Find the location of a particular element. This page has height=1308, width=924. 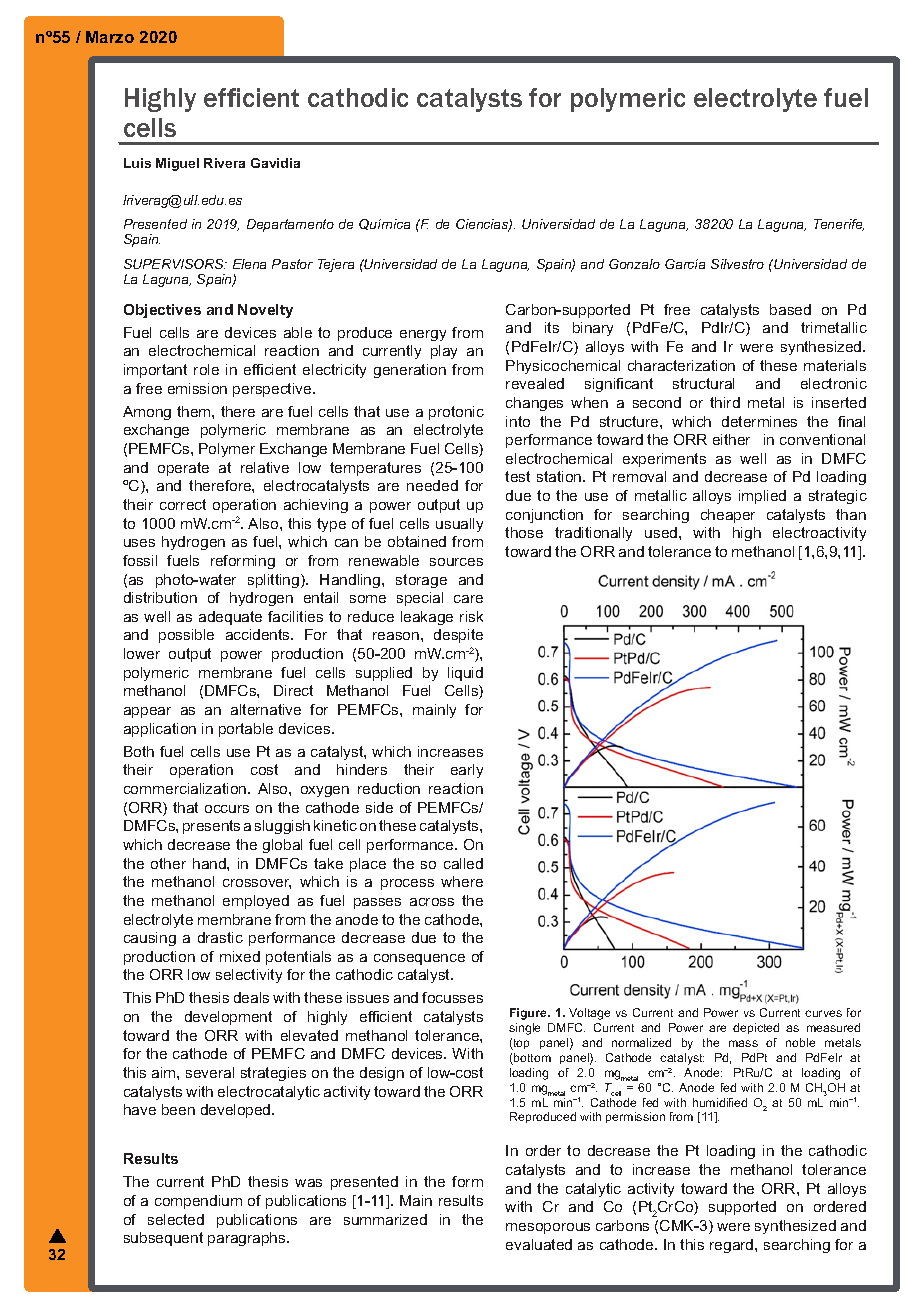

operate is located at coordinates (183, 469).
